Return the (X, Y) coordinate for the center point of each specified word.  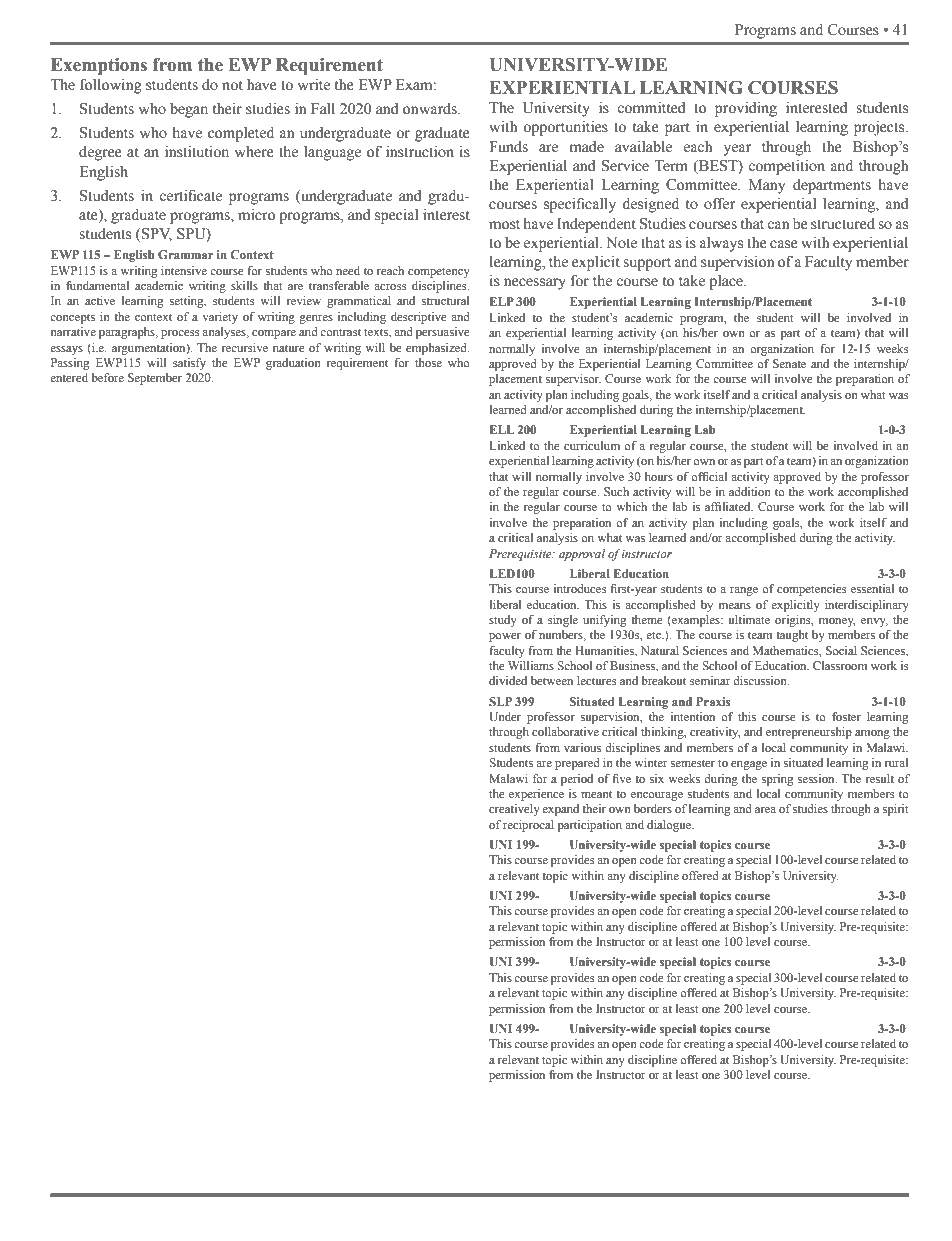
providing (746, 109)
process (180, 334)
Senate (789, 363)
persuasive (443, 333)
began (189, 110)
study (503, 621)
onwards (431, 109)
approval (582, 555)
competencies (812, 590)
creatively (514, 810)
